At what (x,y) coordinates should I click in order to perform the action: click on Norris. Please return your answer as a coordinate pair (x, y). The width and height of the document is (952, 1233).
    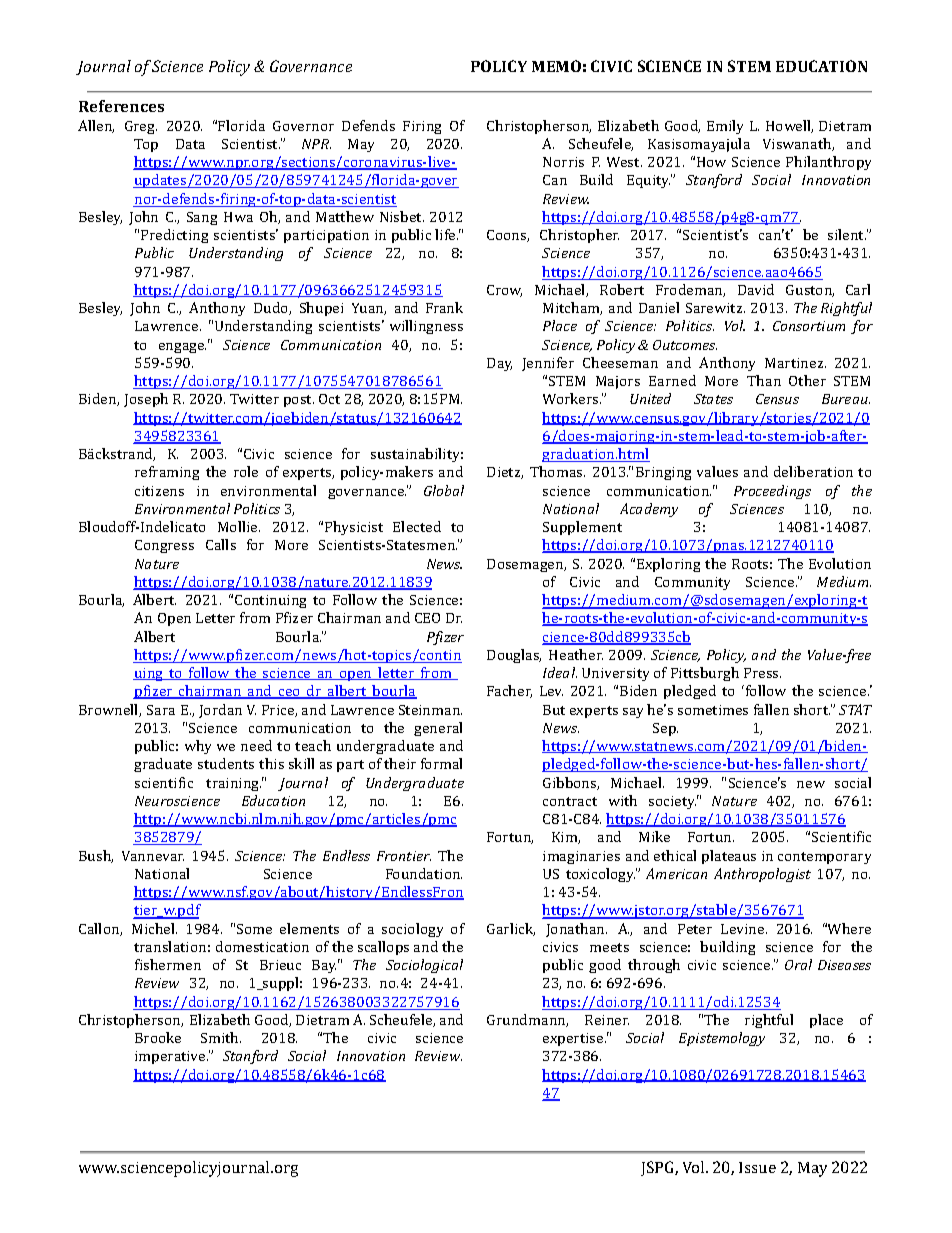
    Looking at the image, I should click on (563, 162).
